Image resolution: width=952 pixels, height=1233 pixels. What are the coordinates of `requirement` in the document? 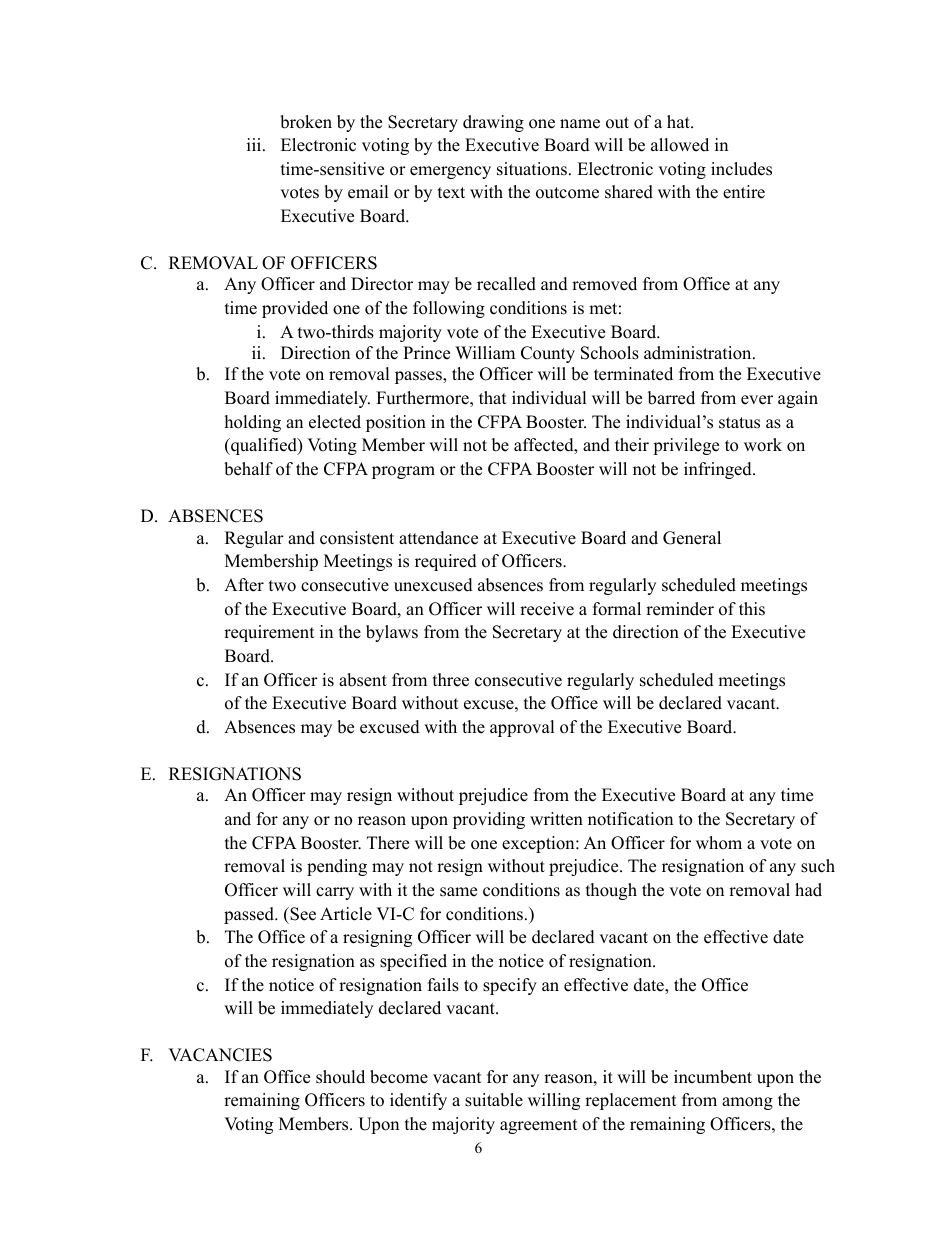 It's located at (269, 633).
